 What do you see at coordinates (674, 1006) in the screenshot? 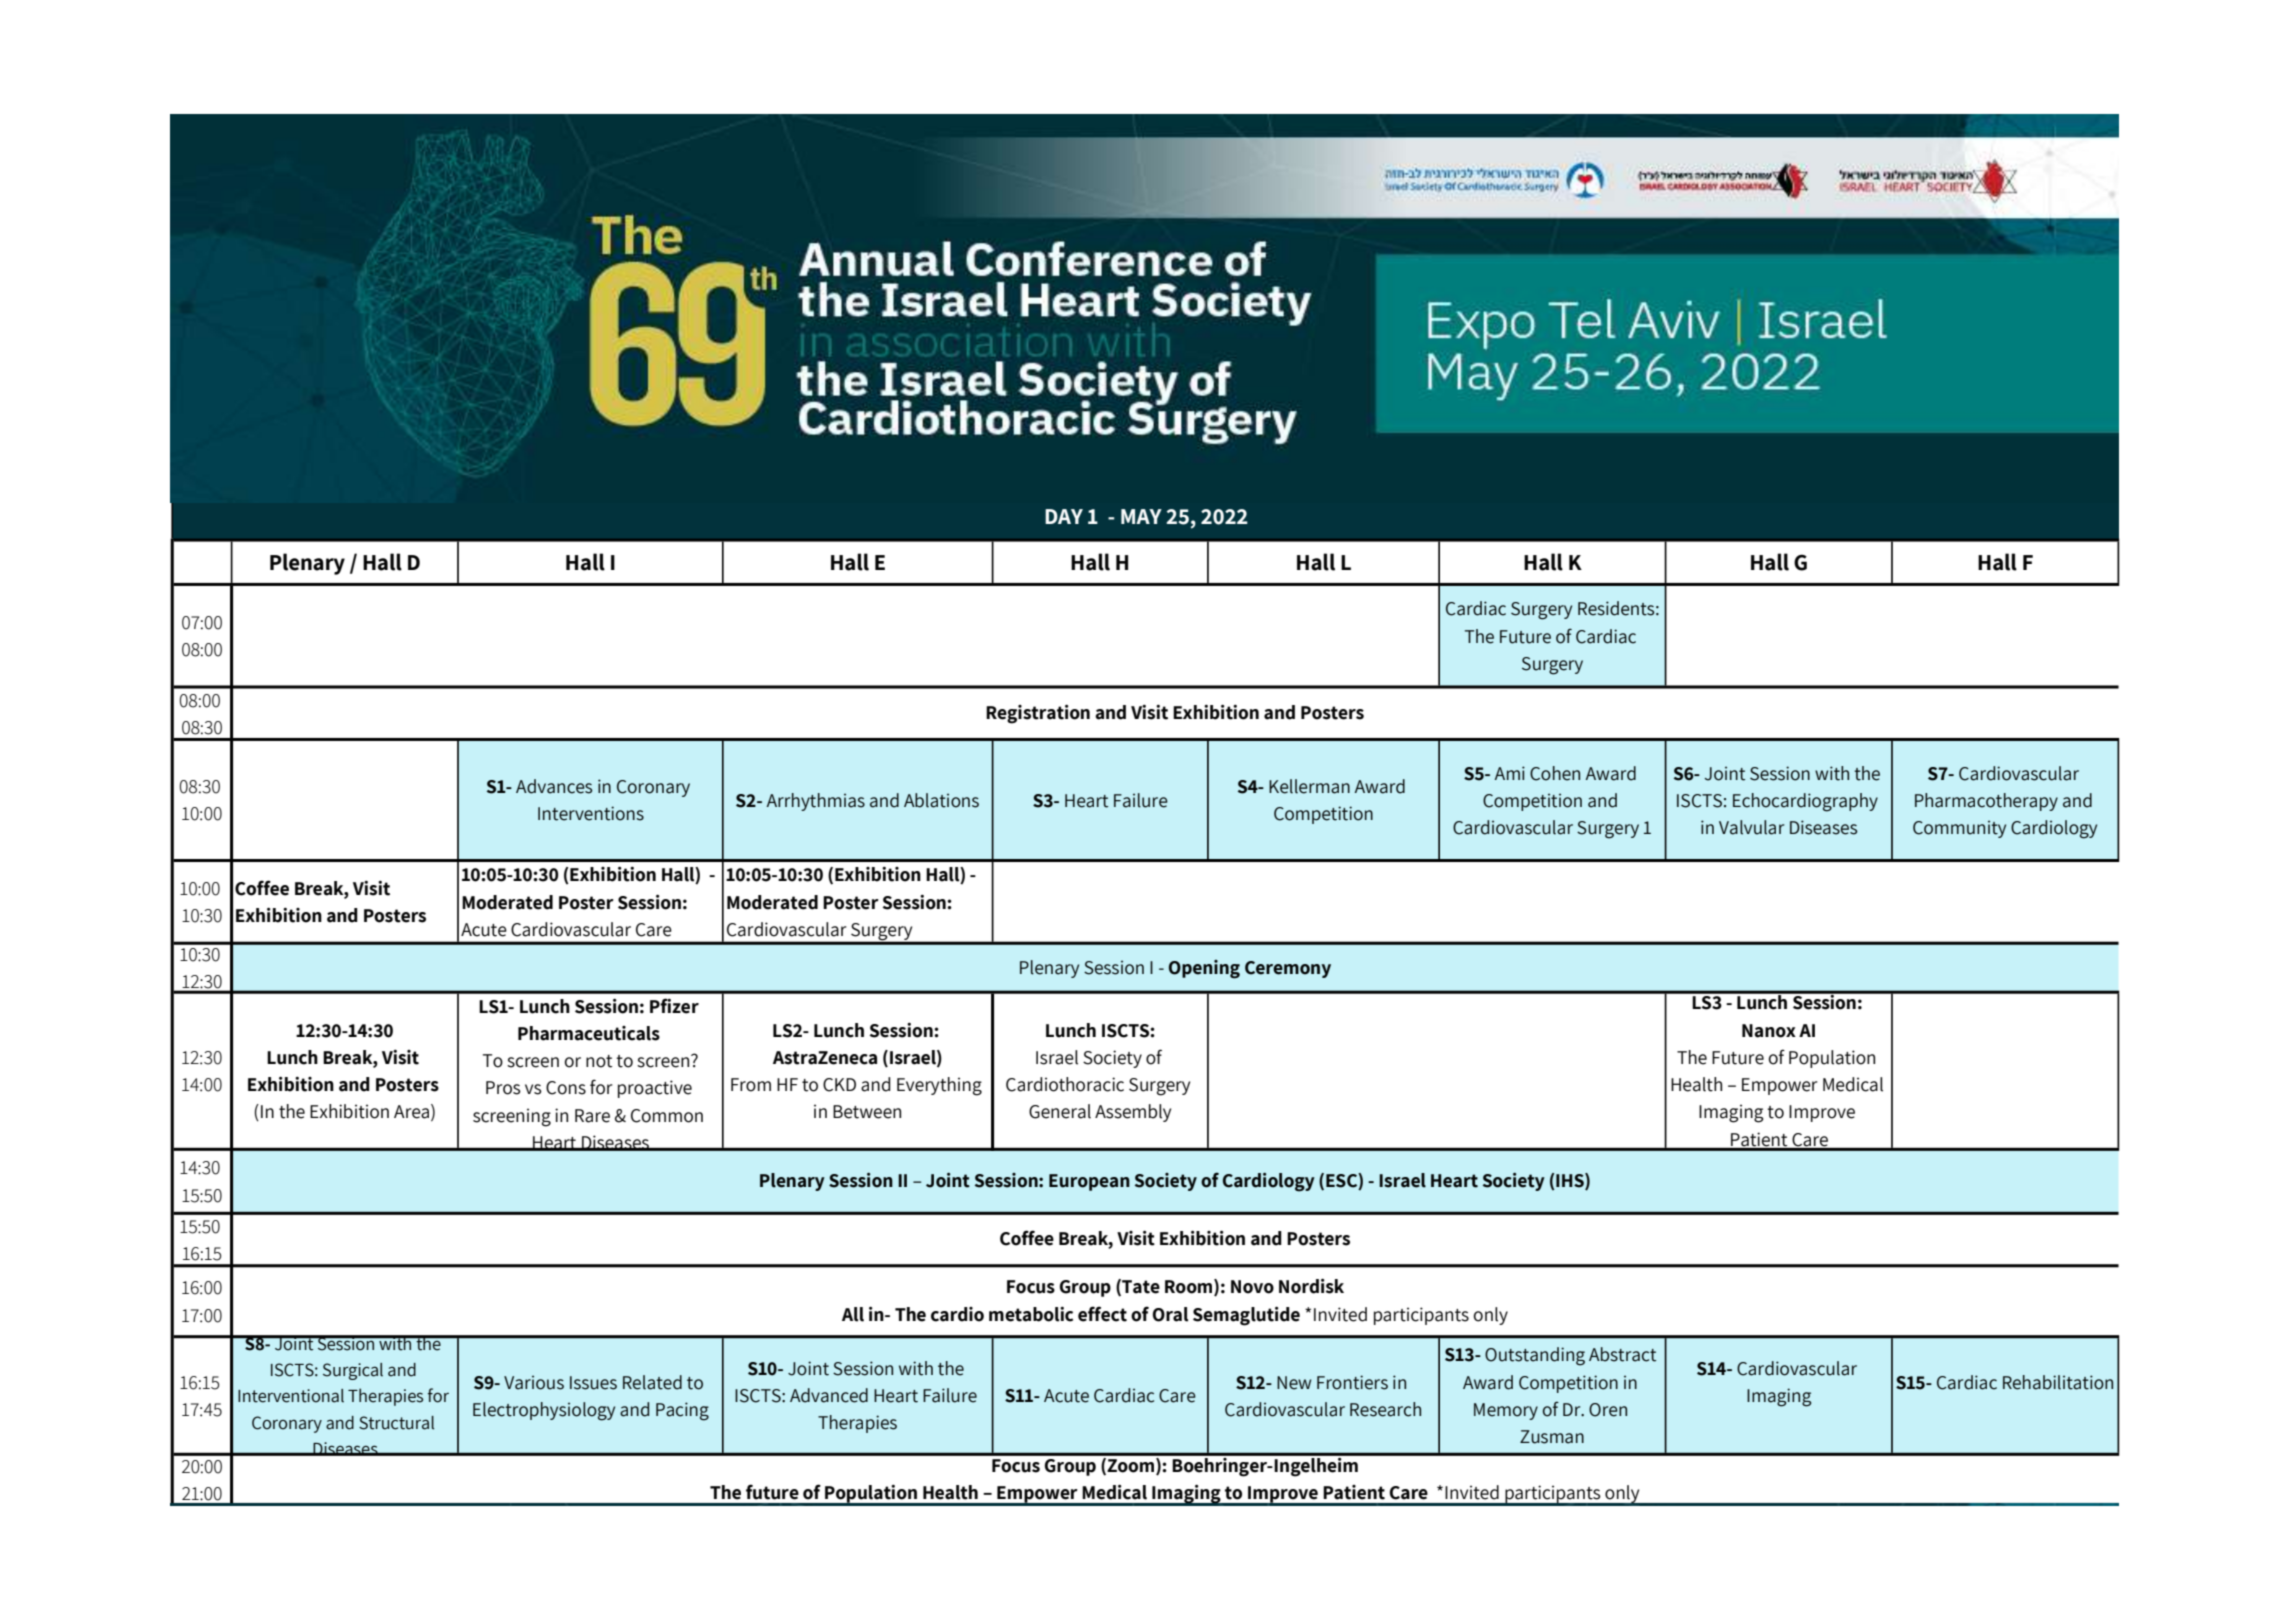
I see `Pfizer` at bounding box center [674, 1006].
